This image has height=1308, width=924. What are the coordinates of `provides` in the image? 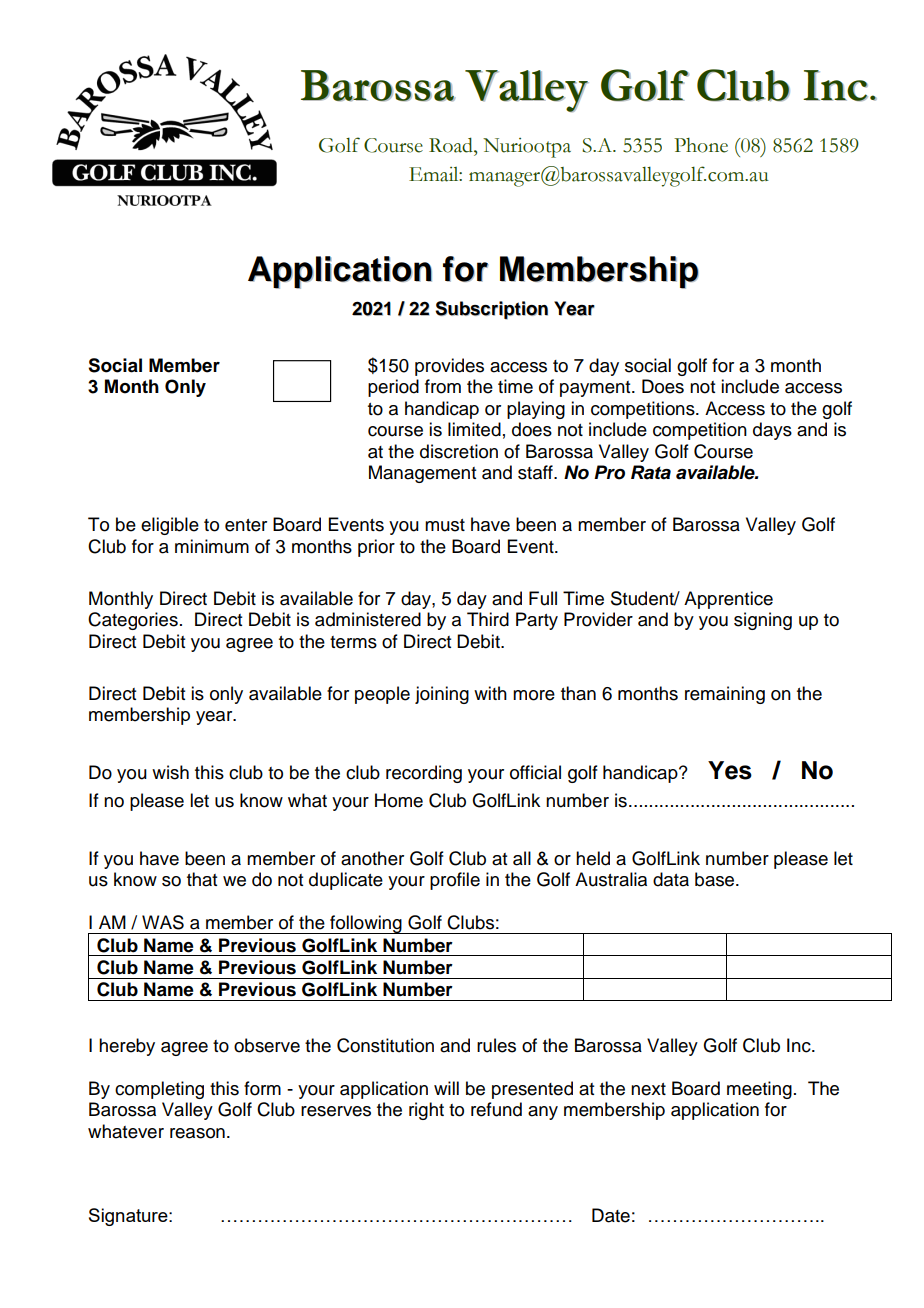 It's located at (449, 367).
